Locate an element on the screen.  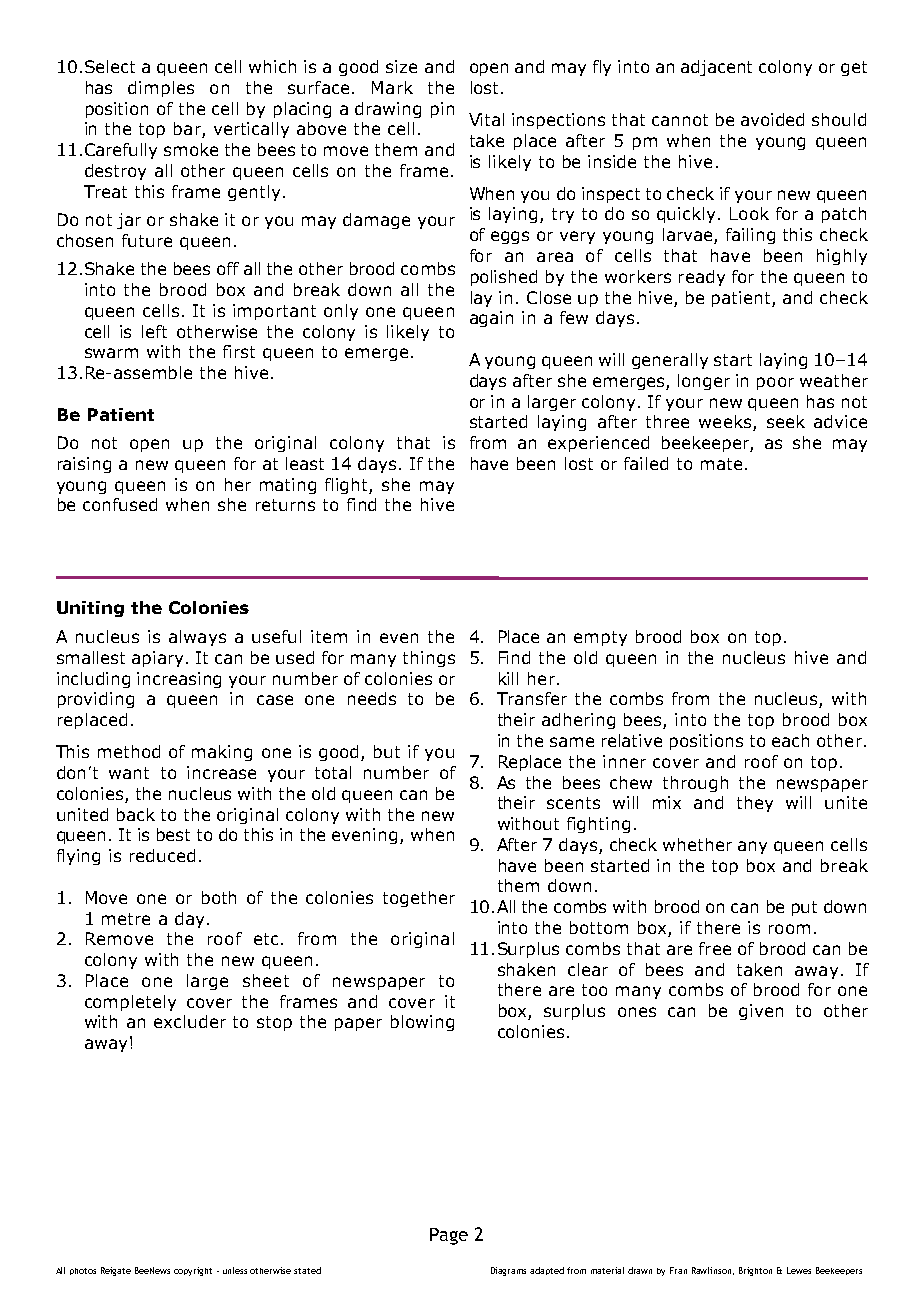
poor is located at coordinates (775, 383).
